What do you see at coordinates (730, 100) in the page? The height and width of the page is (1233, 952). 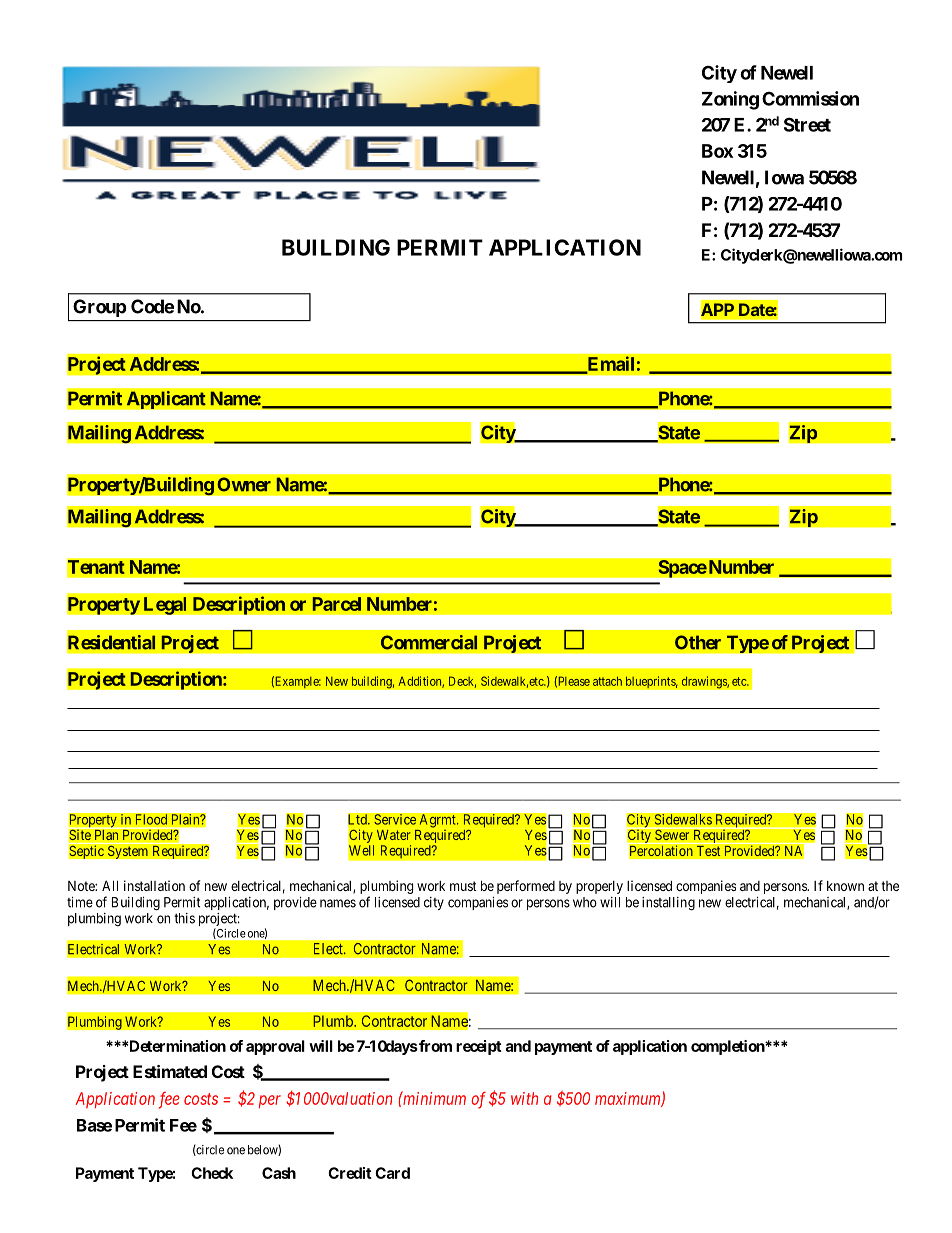 I see `Zoning` at bounding box center [730, 100].
